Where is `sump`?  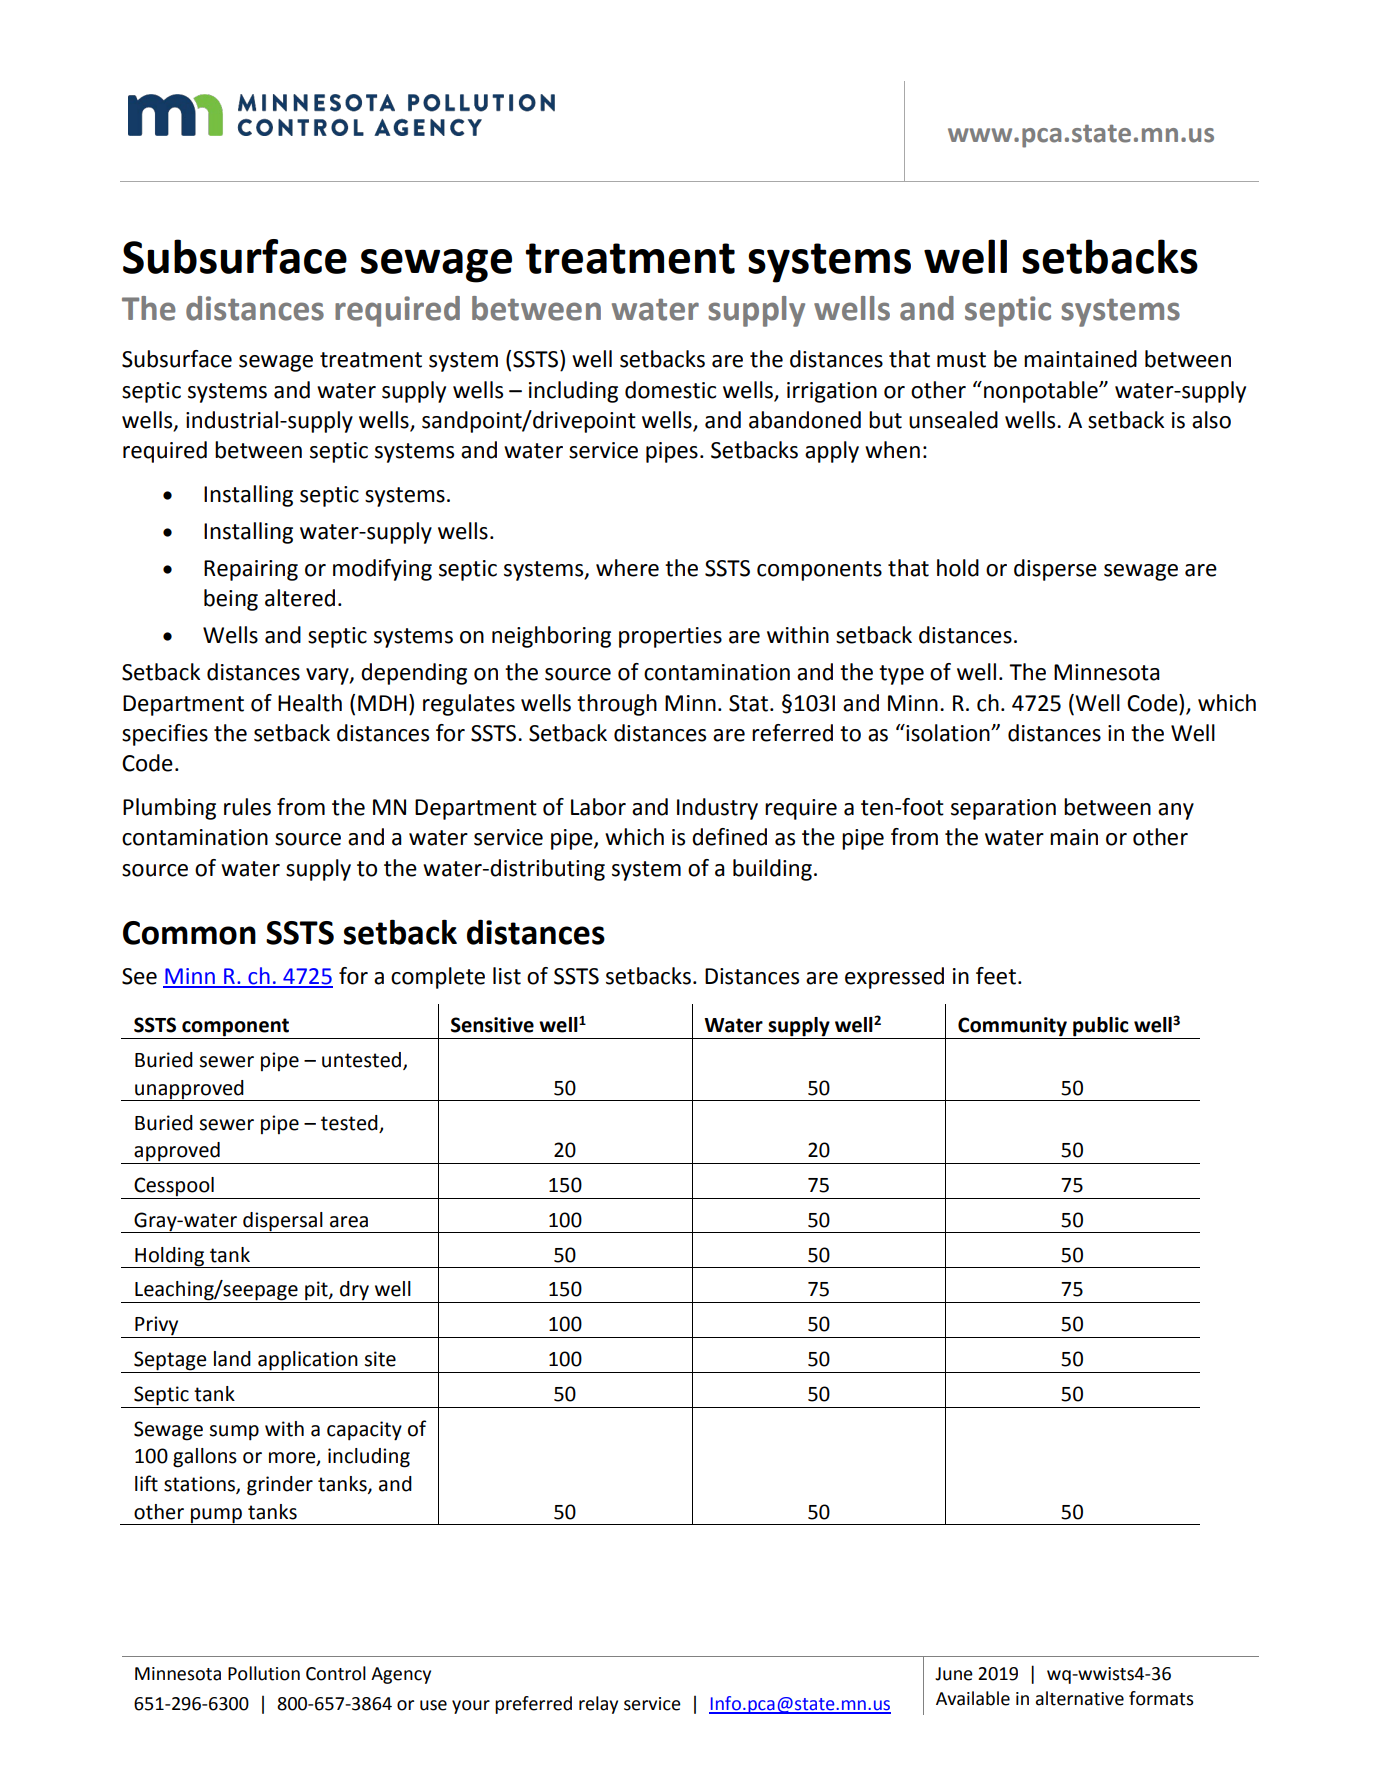 sump is located at coordinates (234, 1433).
